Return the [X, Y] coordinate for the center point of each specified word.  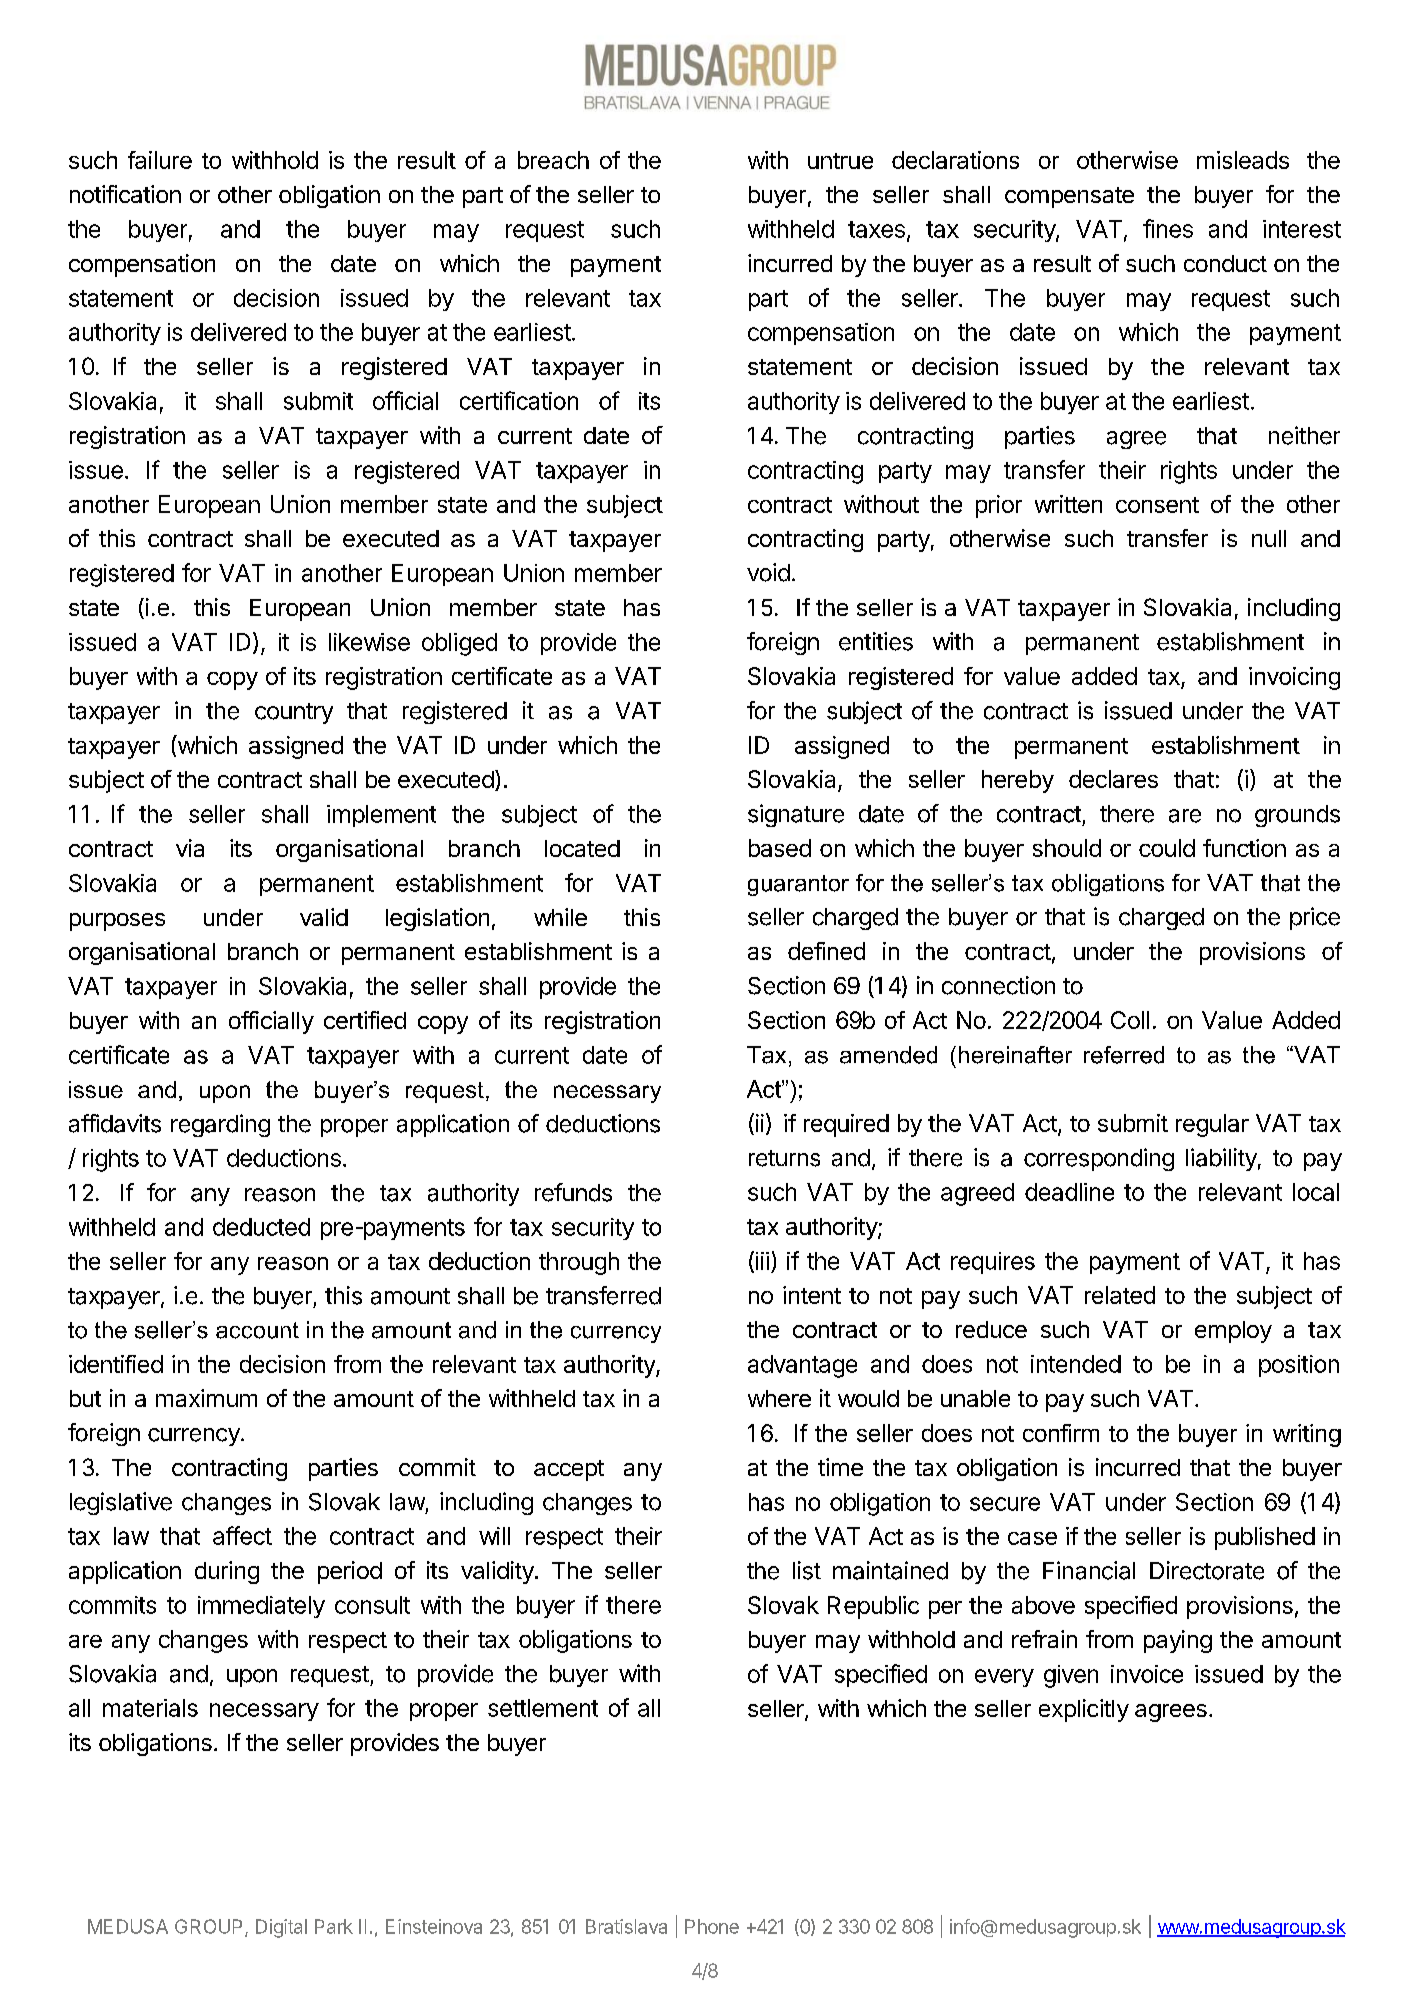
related [1120, 1295]
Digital [281, 1928]
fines [1168, 228]
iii [761, 1261]
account [257, 1330]
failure [160, 160]
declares [1113, 779]
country [294, 713]
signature [796, 815]
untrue [840, 161]
